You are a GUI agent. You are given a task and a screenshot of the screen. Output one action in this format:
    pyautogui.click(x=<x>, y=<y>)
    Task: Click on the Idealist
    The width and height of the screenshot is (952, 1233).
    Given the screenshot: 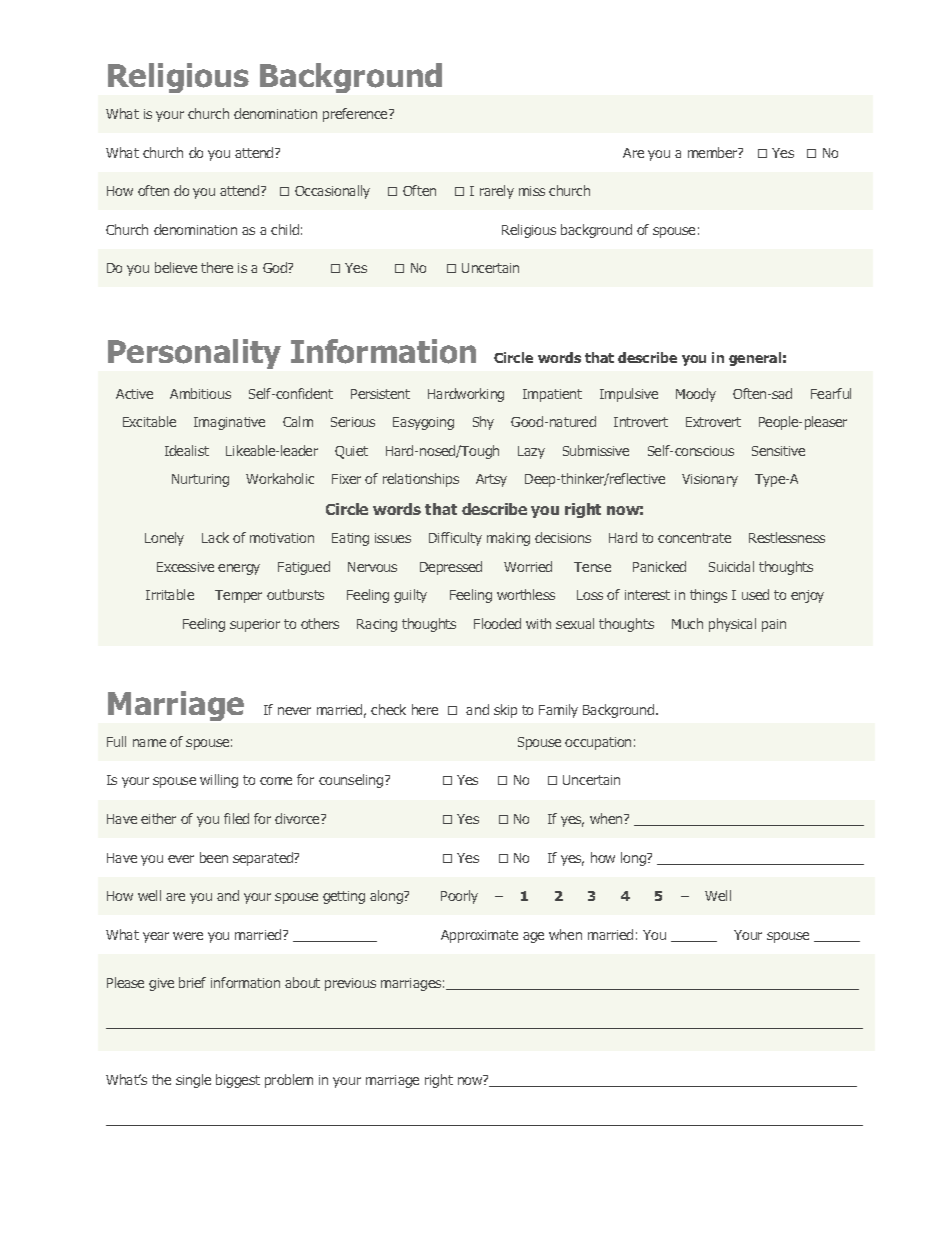 What is the action you would take?
    pyautogui.click(x=187, y=450)
